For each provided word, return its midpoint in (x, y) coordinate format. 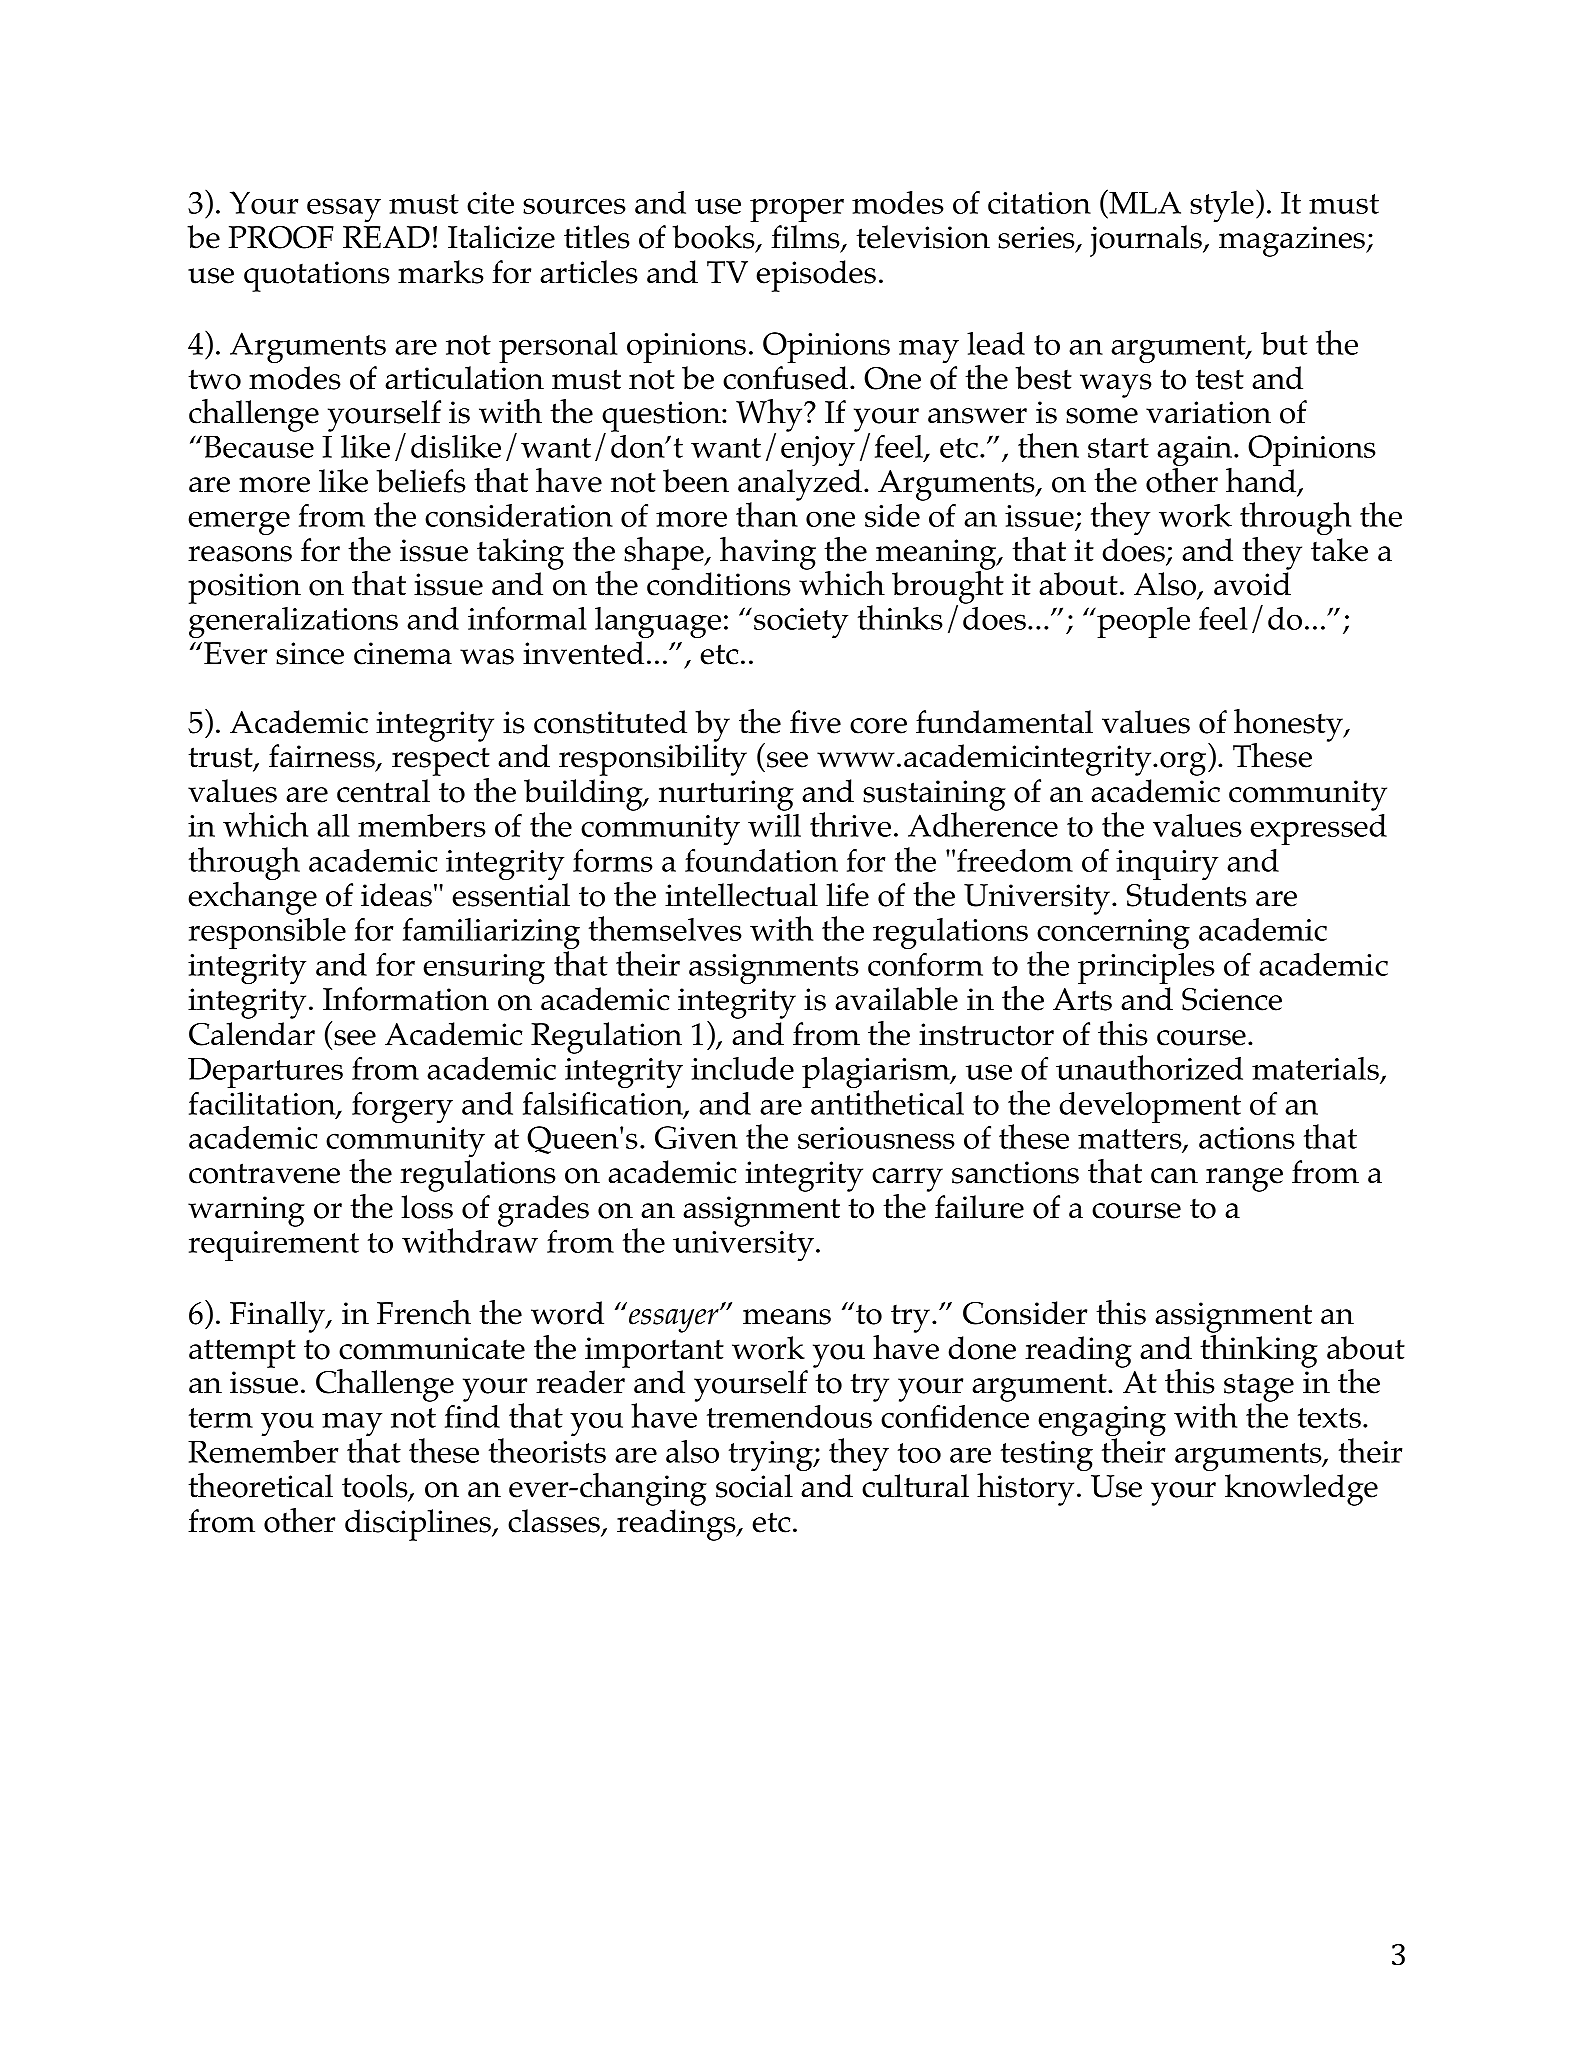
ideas (396, 895)
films (806, 238)
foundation (761, 860)
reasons (240, 554)
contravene (264, 1173)
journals (1147, 241)
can (1174, 1176)
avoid (1252, 584)
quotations (317, 276)
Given (696, 1137)
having (768, 553)
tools (376, 1487)
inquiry (1167, 865)
